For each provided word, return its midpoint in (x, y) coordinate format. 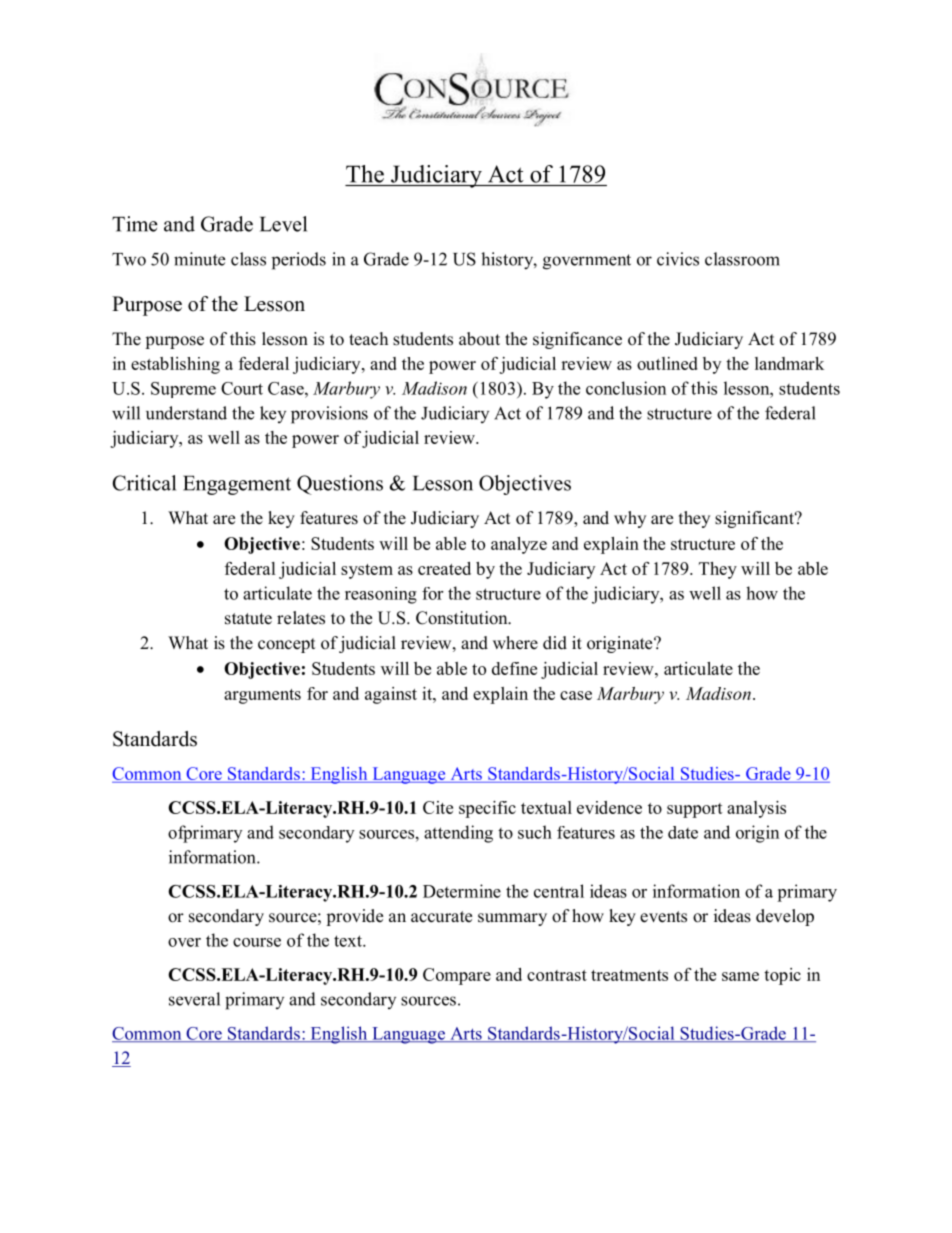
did (555, 643)
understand (186, 413)
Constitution (463, 618)
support (695, 810)
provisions (329, 415)
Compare (457, 976)
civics (678, 259)
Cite (438, 807)
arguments (262, 696)
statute (248, 619)
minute (199, 259)
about (479, 339)
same (740, 976)
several (194, 999)
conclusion (626, 388)
